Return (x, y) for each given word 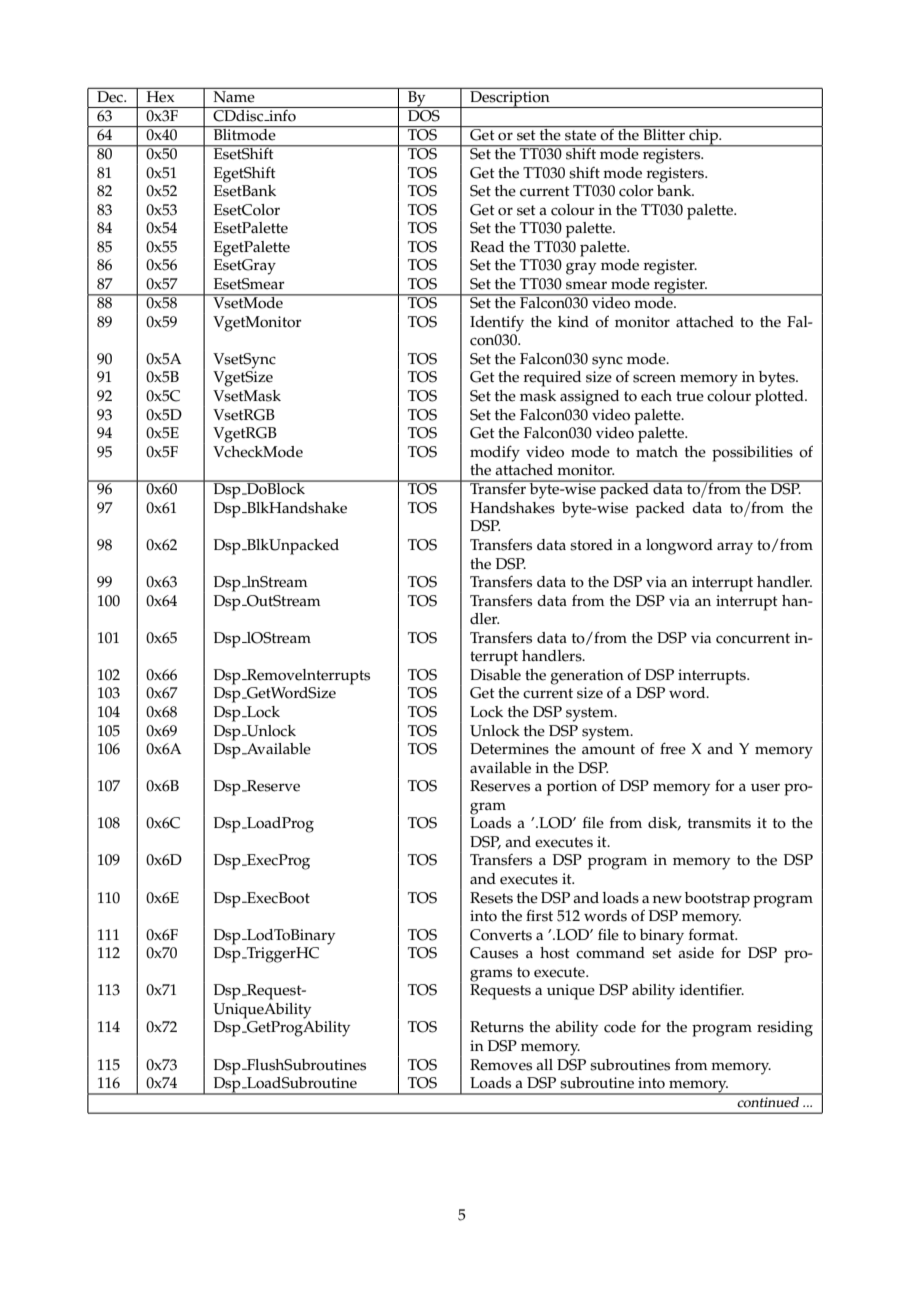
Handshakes (512, 508)
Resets (491, 898)
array (735, 548)
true (690, 396)
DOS (424, 114)
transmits (719, 823)
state (580, 135)
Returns (497, 1027)
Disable (495, 675)
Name (234, 95)
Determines (509, 749)
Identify (497, 324)
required (552, 379)
